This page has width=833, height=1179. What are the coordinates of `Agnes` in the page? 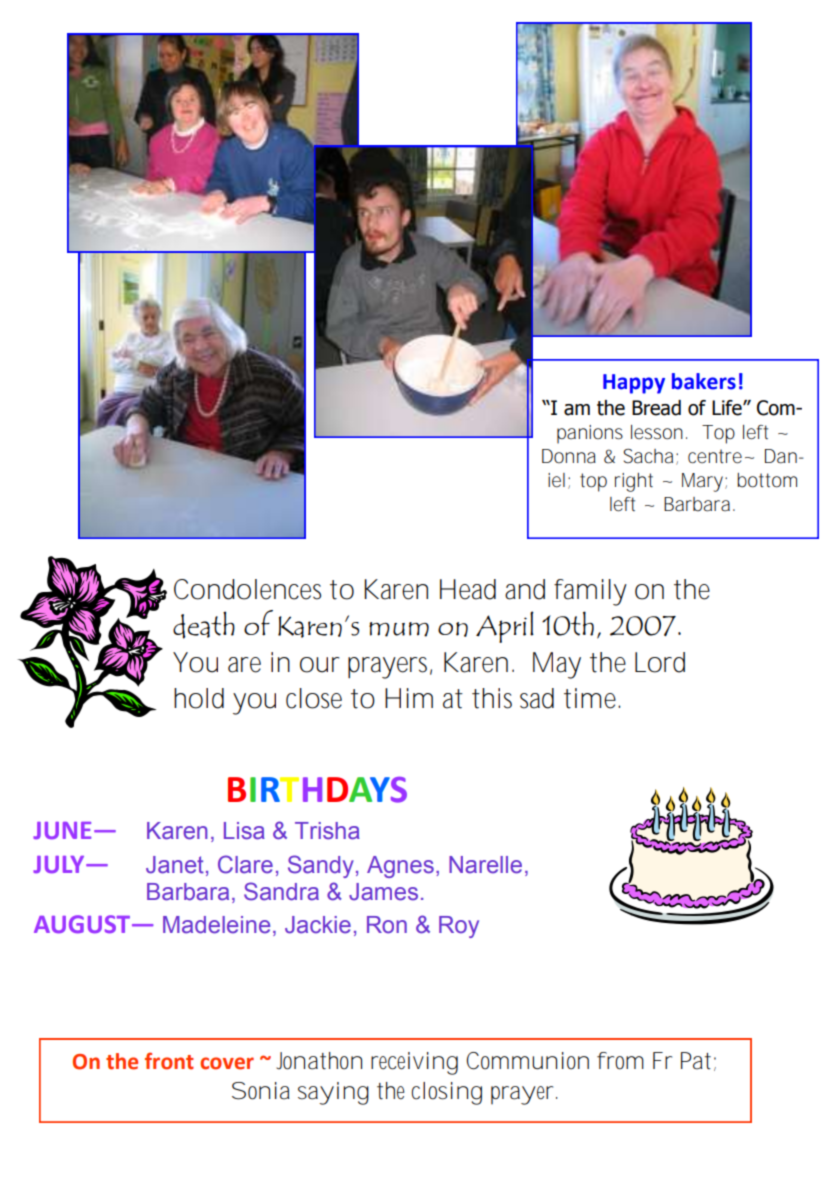 It's located at (400, 867).
